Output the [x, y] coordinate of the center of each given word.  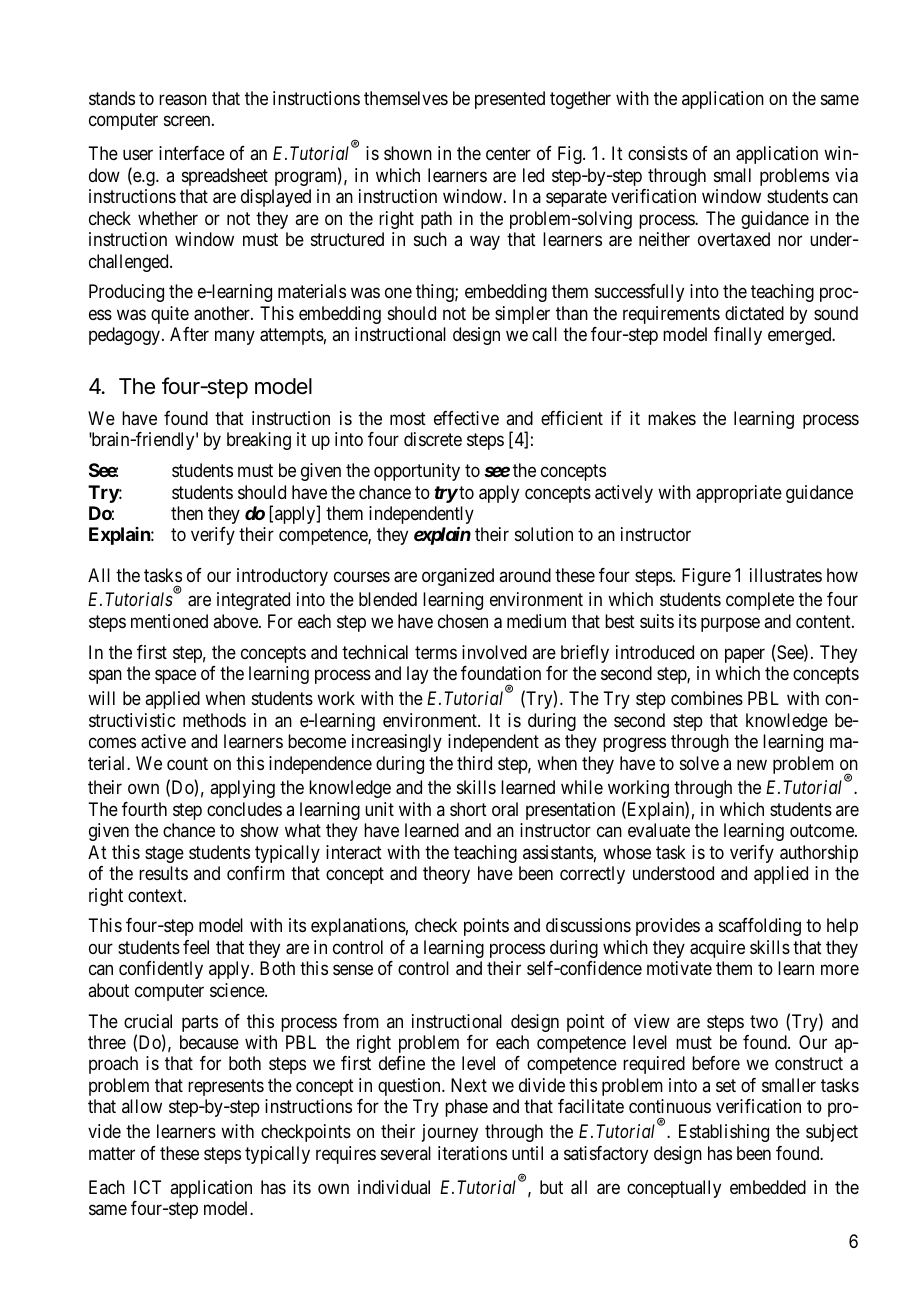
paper [745, 655]
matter [112, 1153]
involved [494, 652]
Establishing [724, 1133]
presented [510, 100]
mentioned [169, 621]
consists [658, 153]
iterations [472, 1153]
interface [192, 153]
